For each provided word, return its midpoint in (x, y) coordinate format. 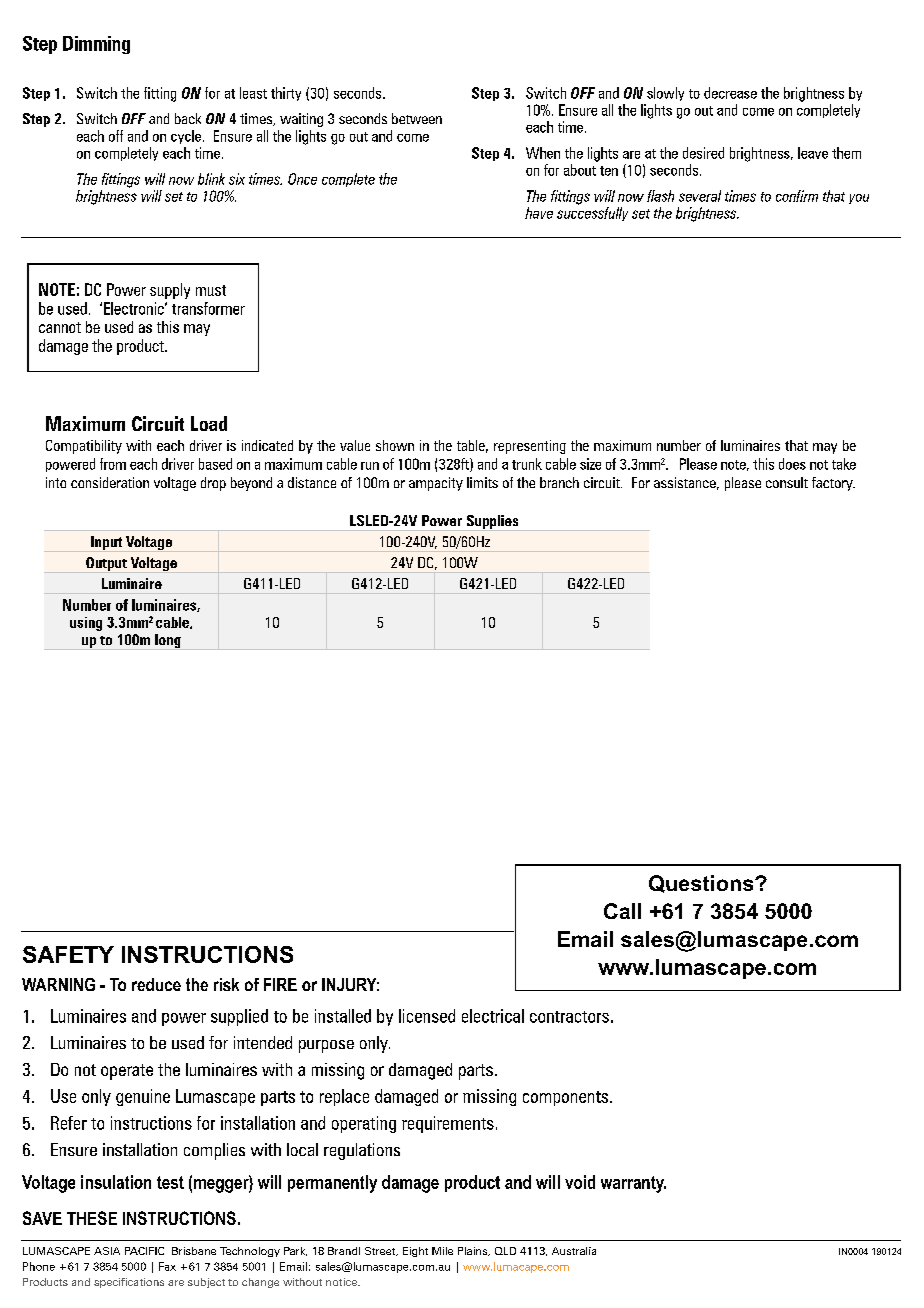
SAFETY (68, 954)
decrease (730, 93)
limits (482, 482)
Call (622, 911)
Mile (442, 1251)
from (113, 464)
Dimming (96, 45)
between (417, 118)
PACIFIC (144, 1251)
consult (787, 482)
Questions (702, 884)
